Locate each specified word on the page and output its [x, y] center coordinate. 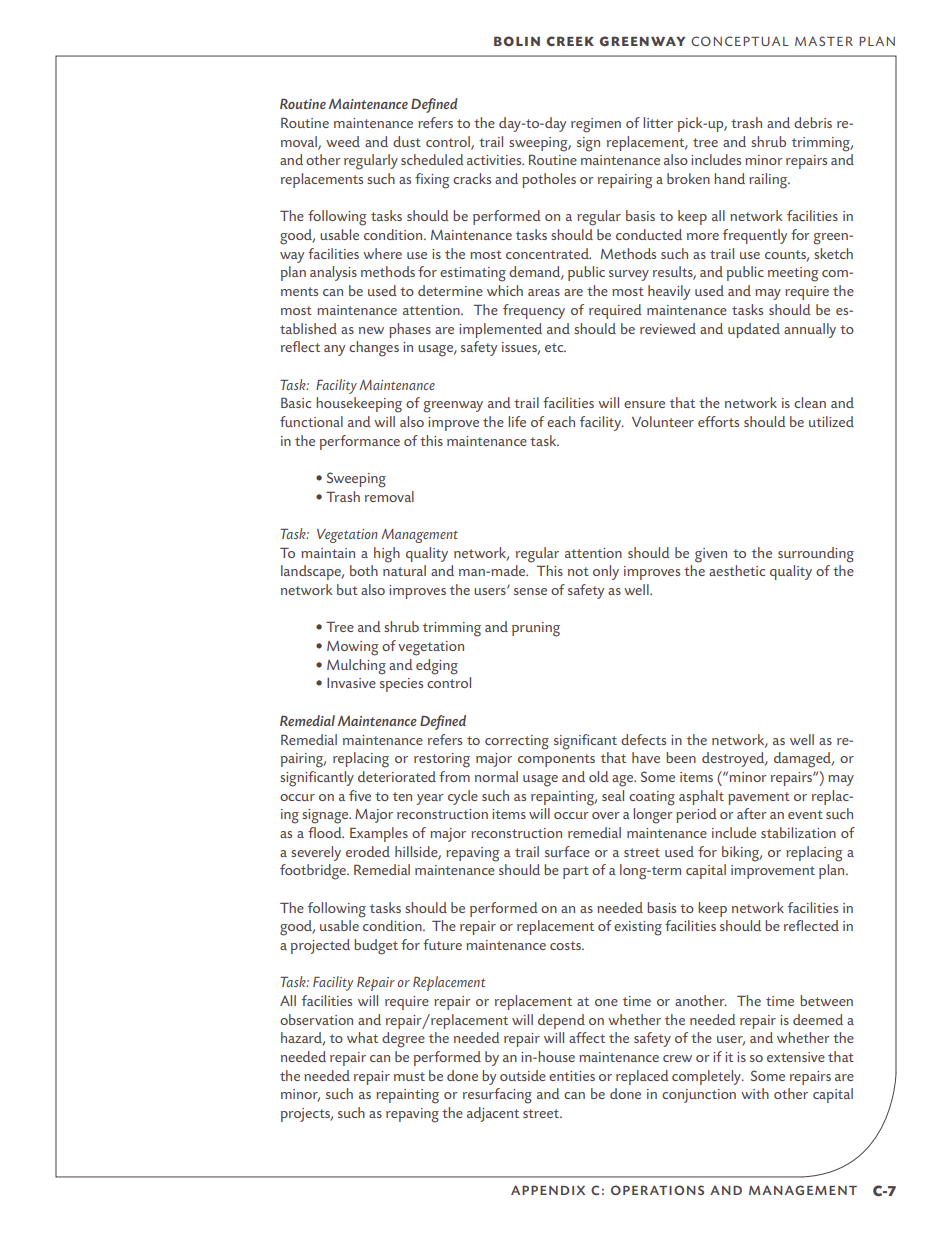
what [362, 1037]
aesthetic [737, 570]
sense [530, 591]
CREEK [570, 41]
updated [754, 330]
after [752, 813]
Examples [379, 834]
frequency [534, 311]
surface [567, 851]
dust [407, 141]
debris [813, 122]
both [364, 570]
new [371, 330]
